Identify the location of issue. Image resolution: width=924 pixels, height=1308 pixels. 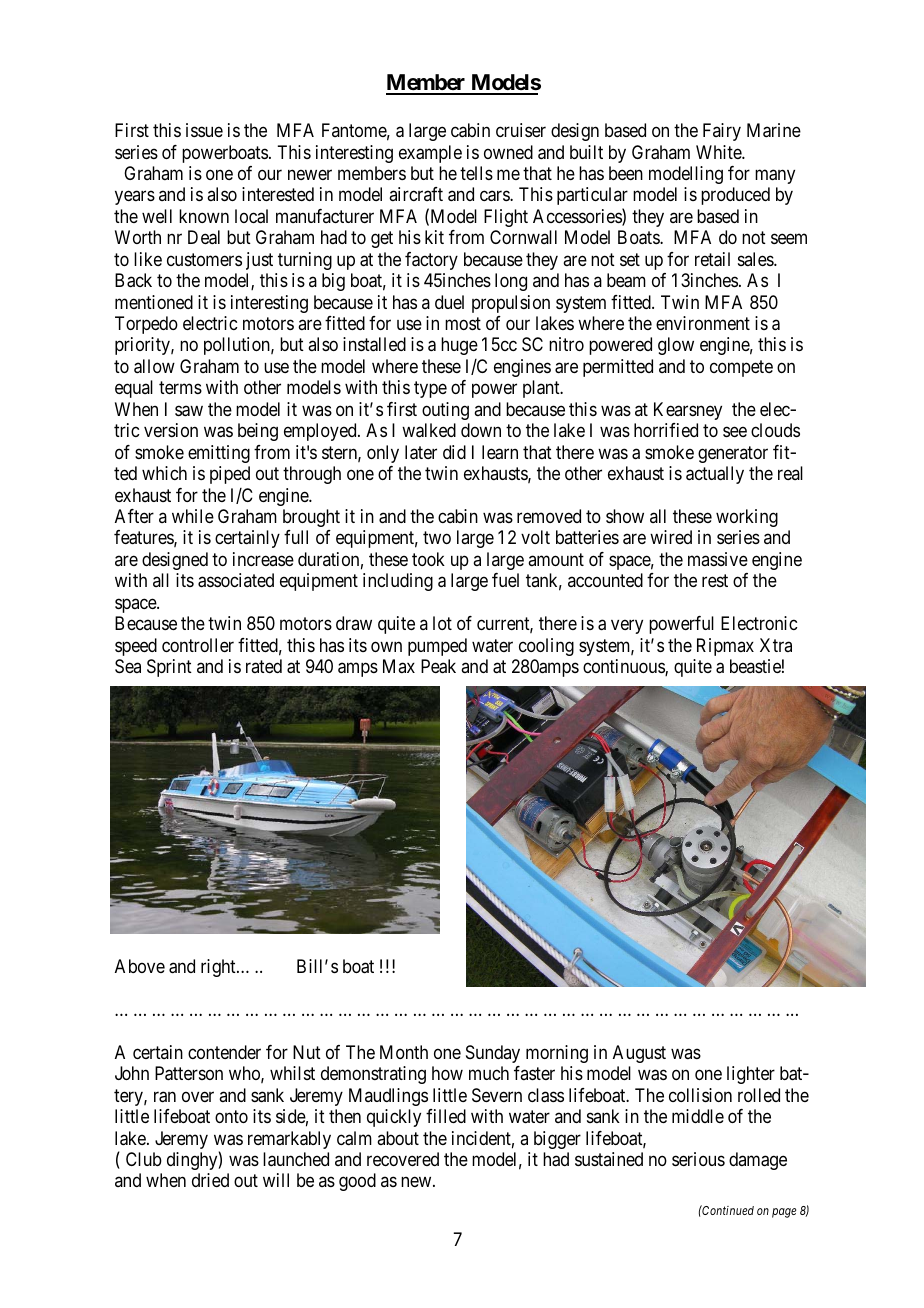
(204, 130).
